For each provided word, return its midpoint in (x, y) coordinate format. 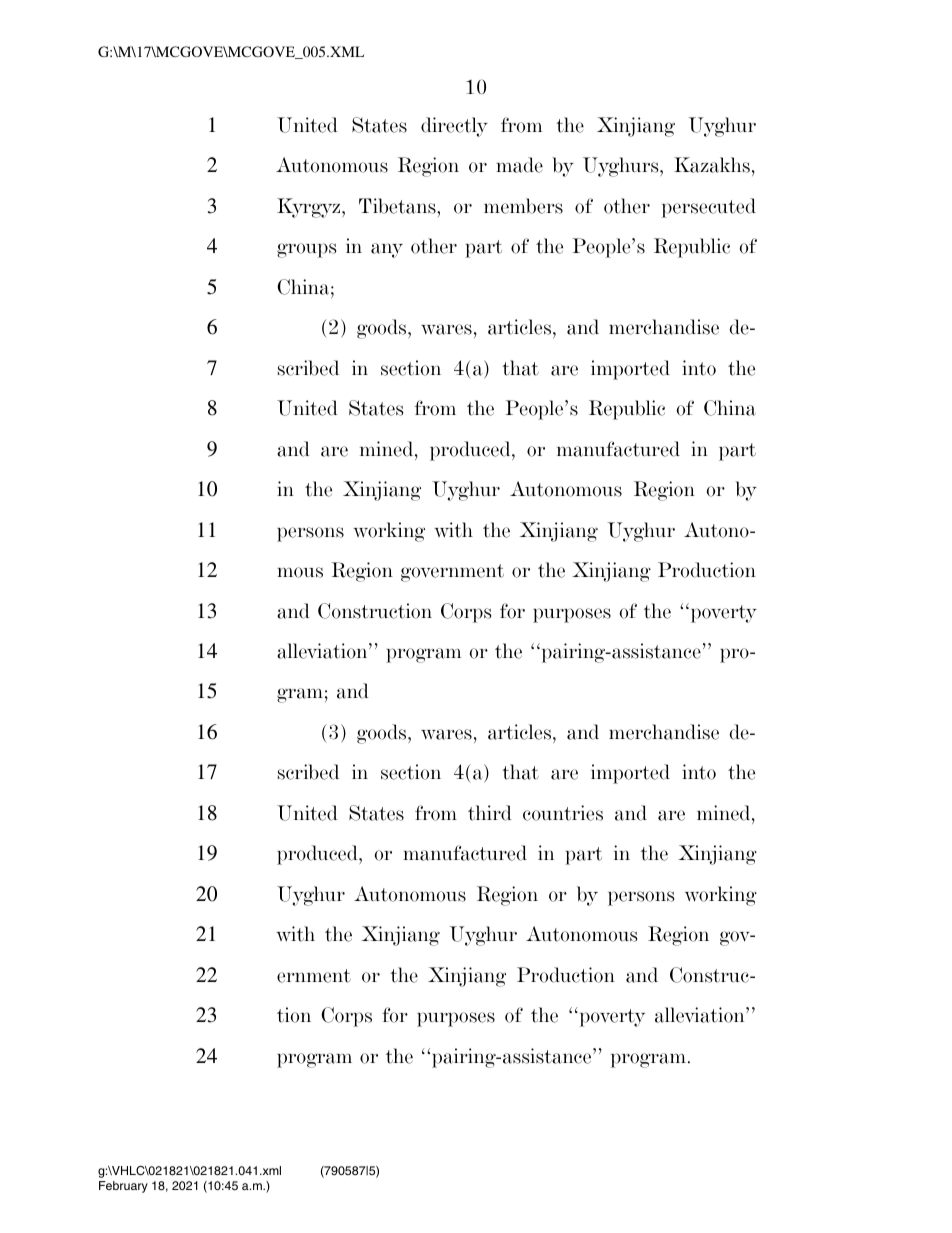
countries (563, 813)
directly (454, 127)
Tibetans (398, 206)
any (387, 250)
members (523, 206)
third (490, 813)
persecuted (709, 208)
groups (306, 250)
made (519, 165)
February (123, 1187)
